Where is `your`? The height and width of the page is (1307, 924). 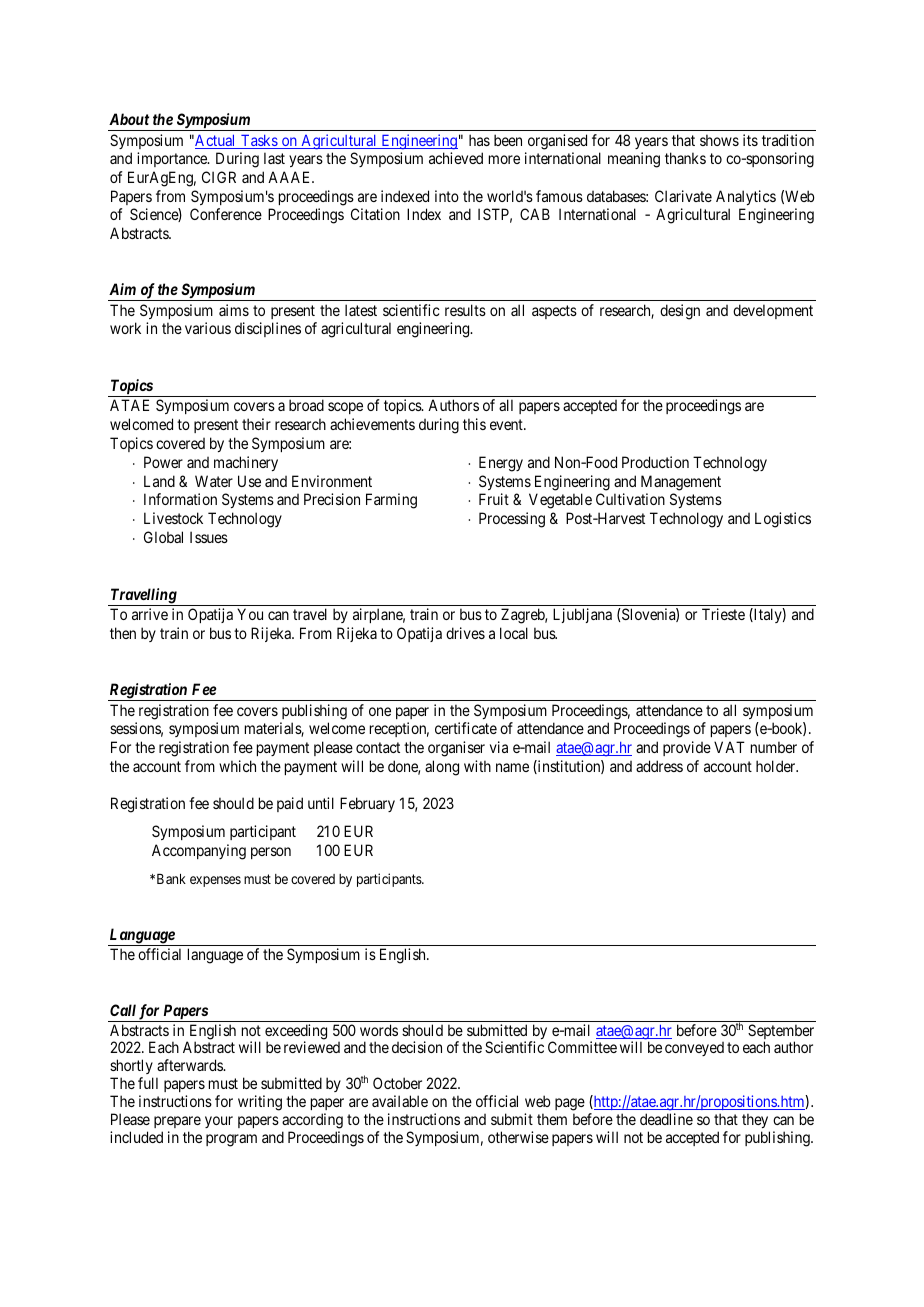
your is located at coordinates (219, 1122).
